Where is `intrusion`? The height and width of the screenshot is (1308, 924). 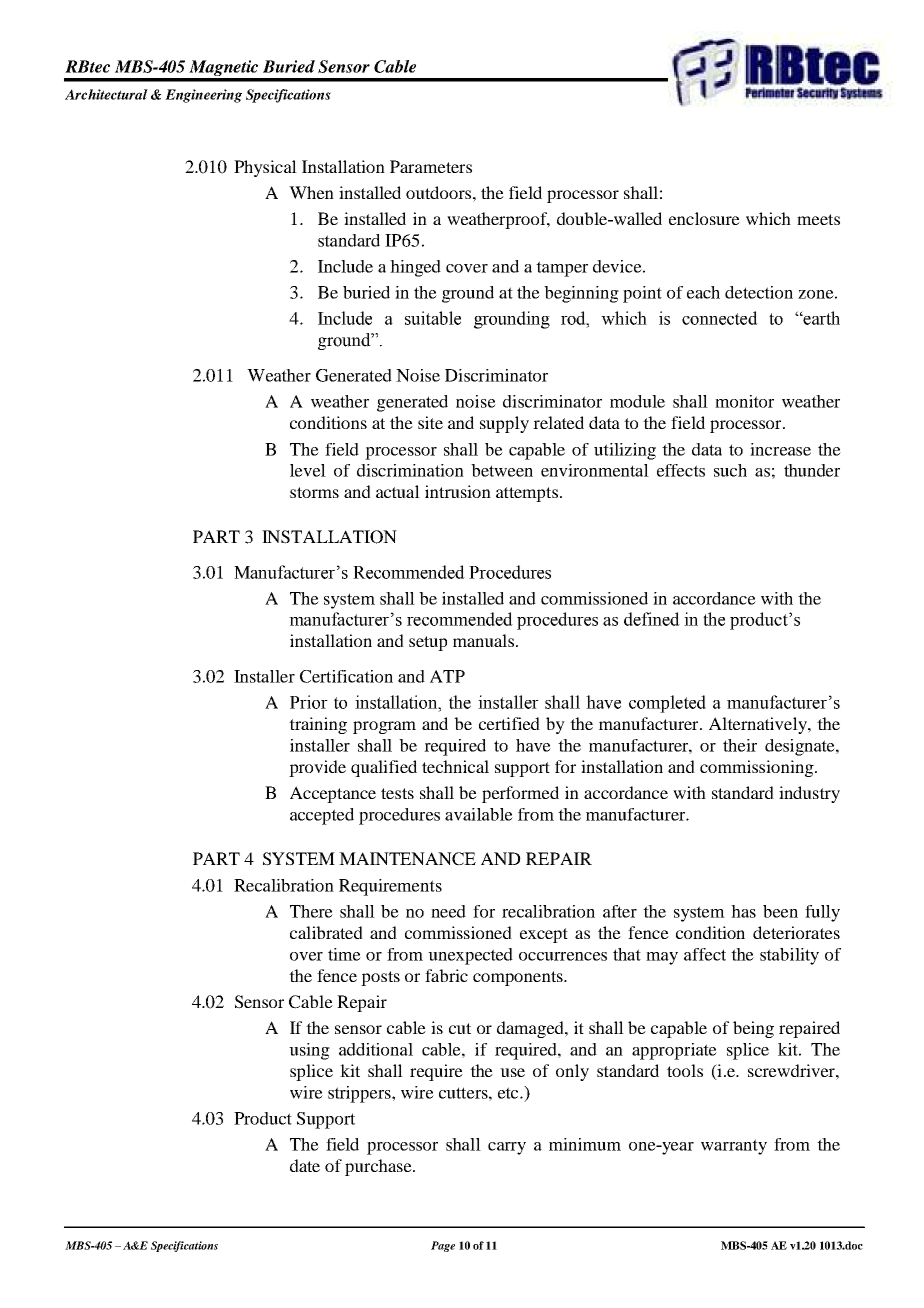 intrusion is located at coordinates (458, 491).
